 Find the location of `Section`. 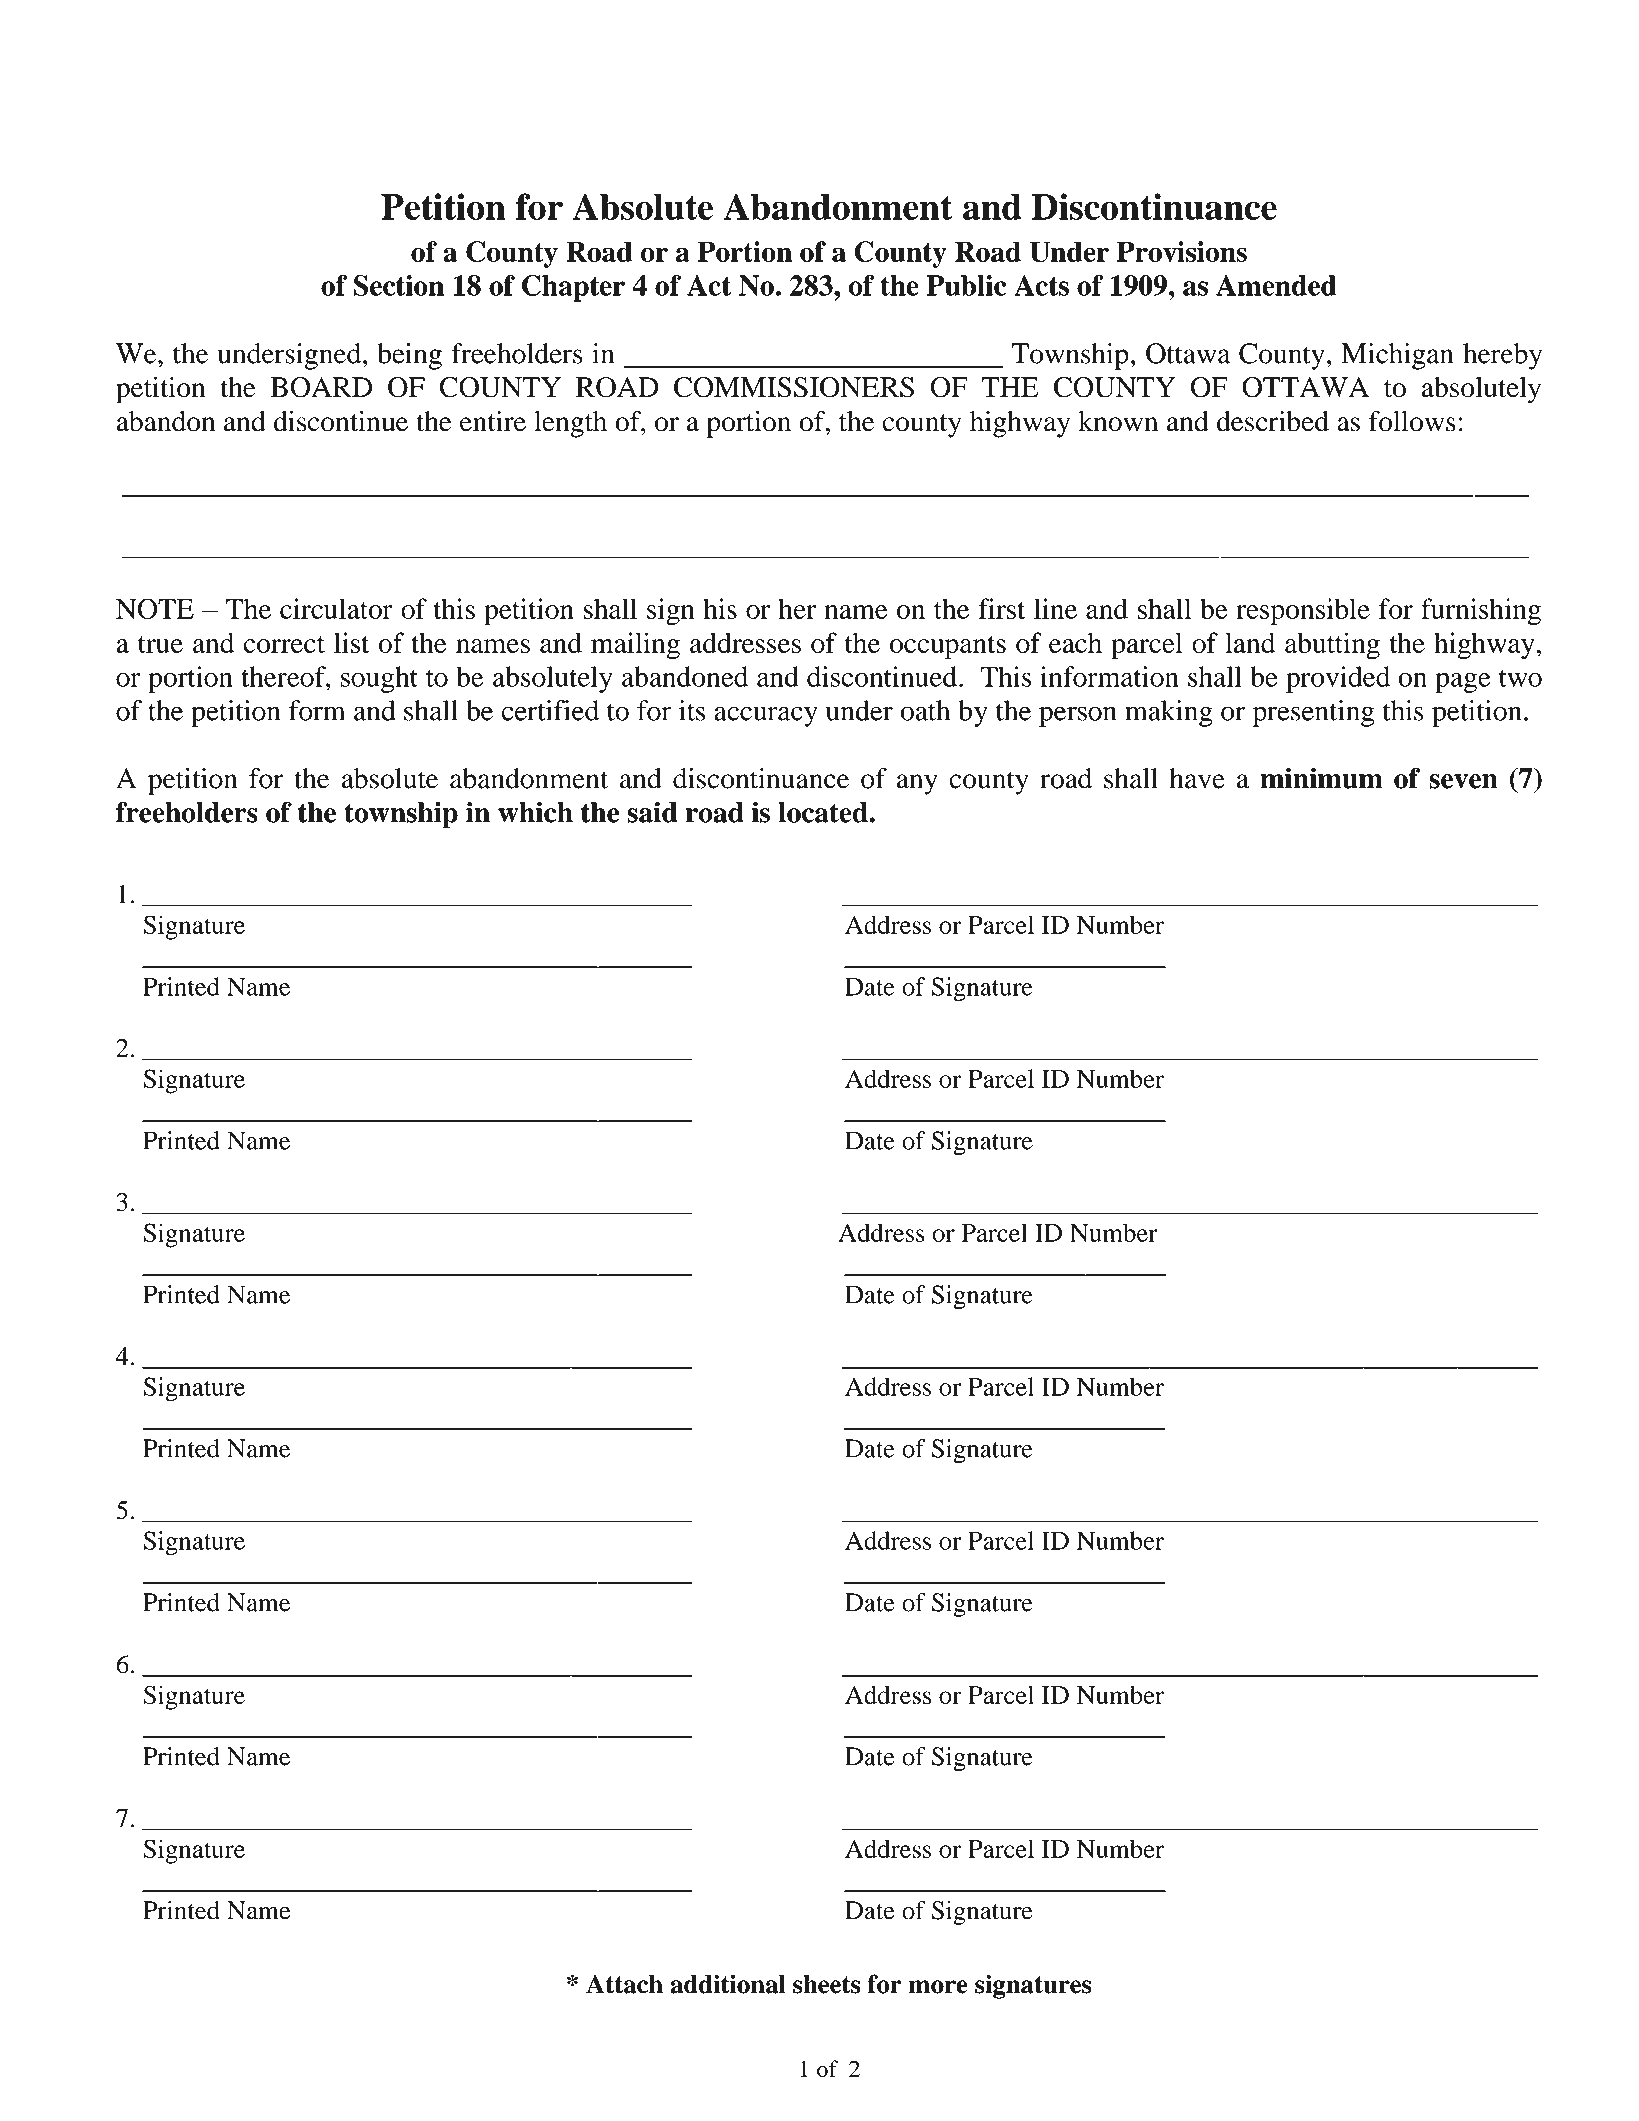

Section is located at coordinates (399, 285).
